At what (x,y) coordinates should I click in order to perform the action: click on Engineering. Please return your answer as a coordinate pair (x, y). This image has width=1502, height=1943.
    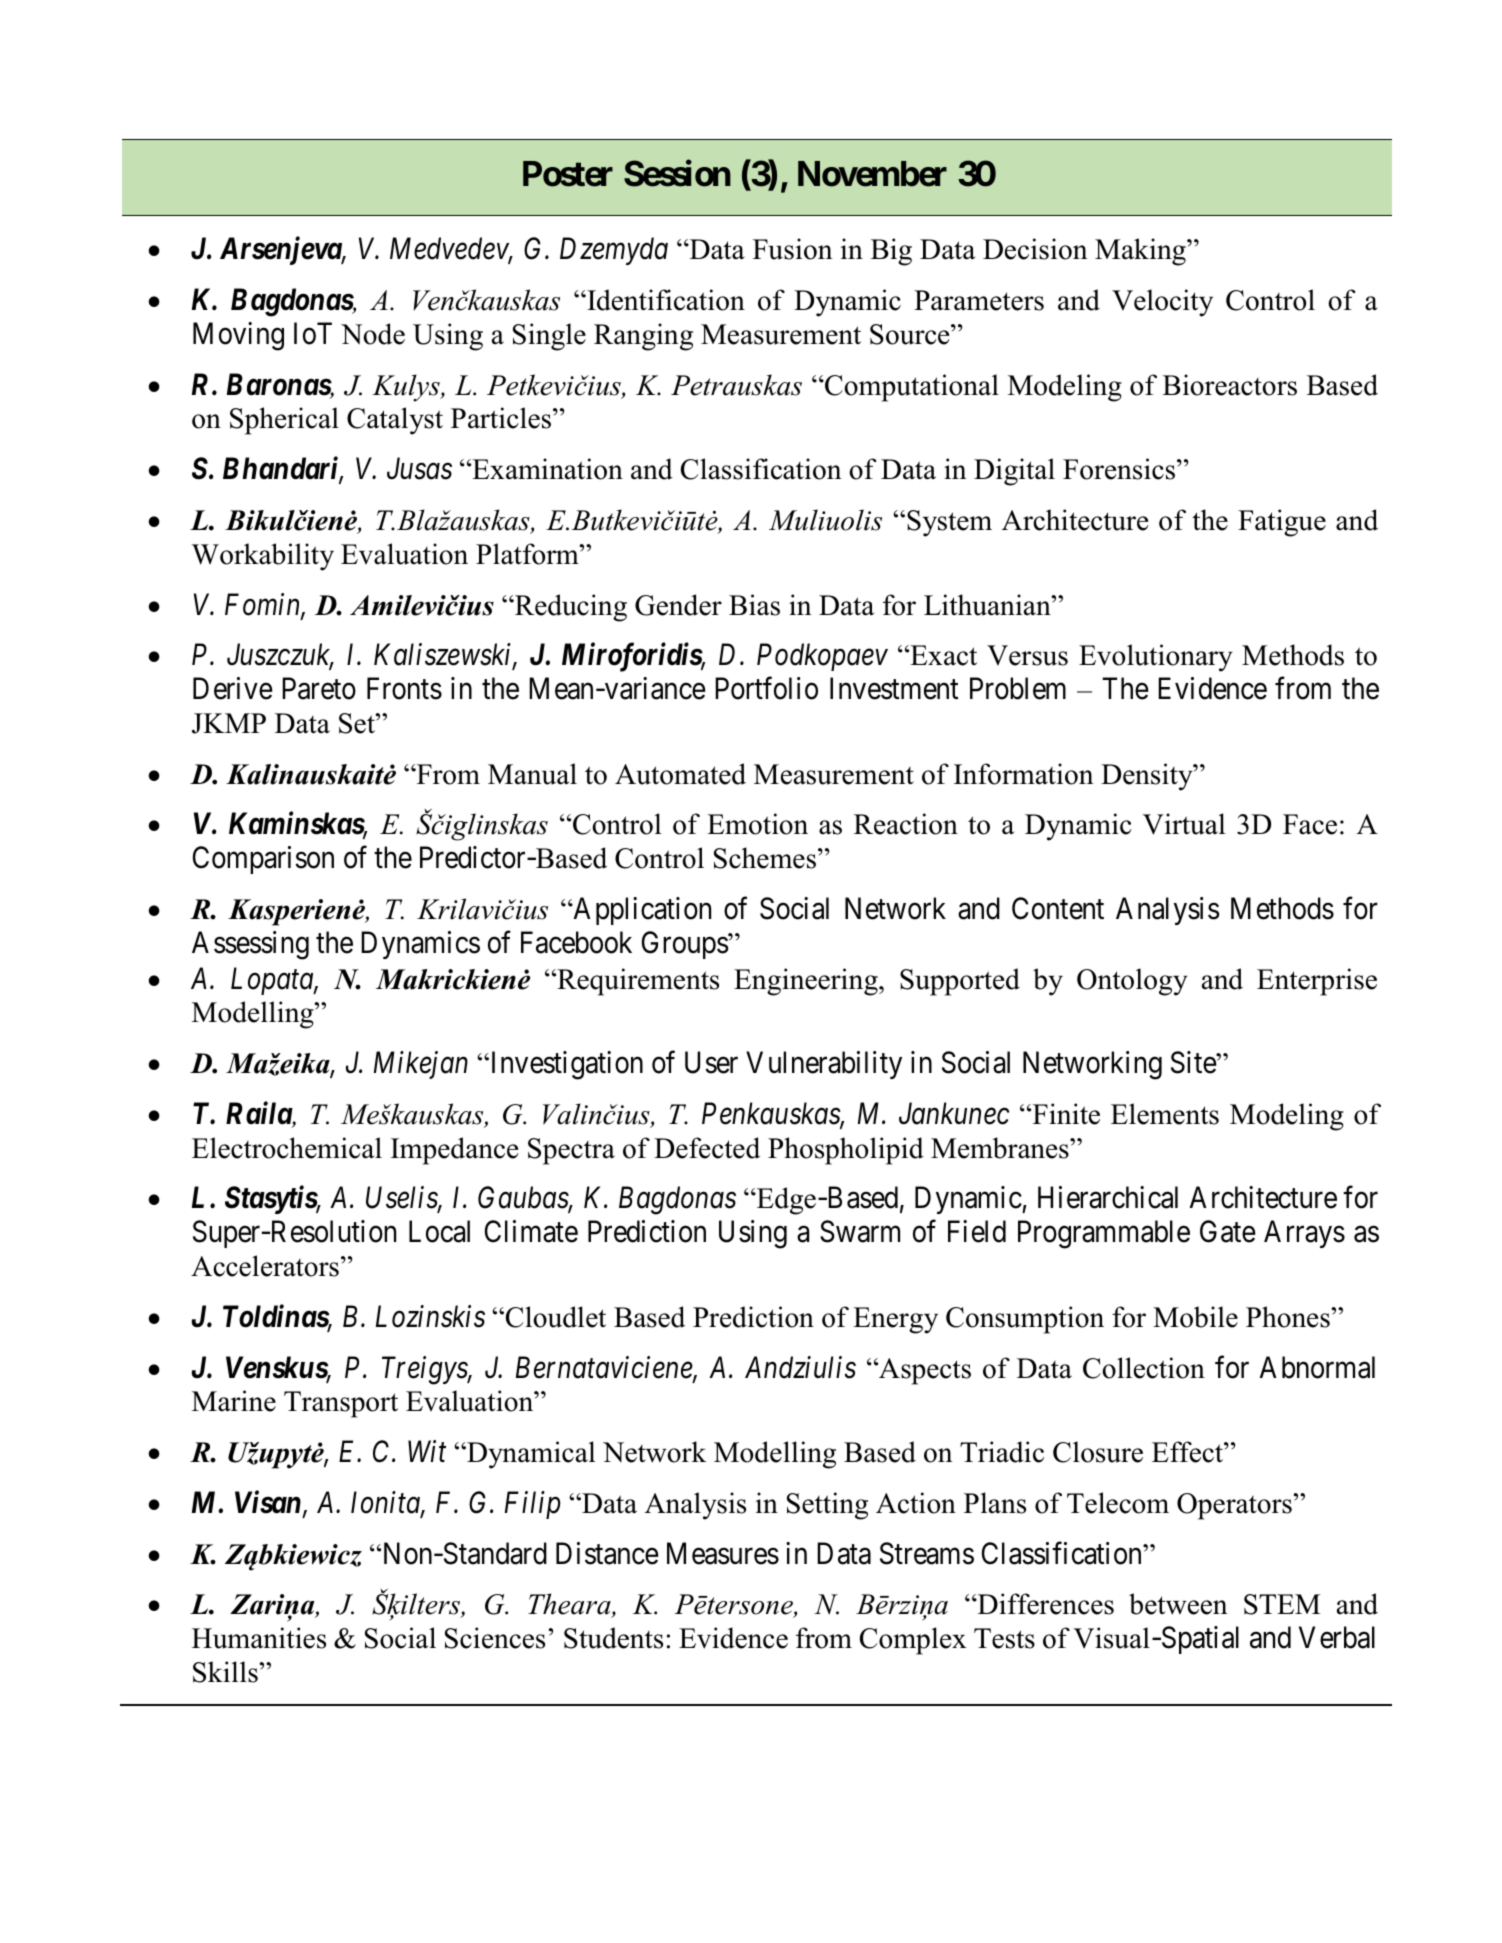
    Looking at the image, I should click on (807, 982).
